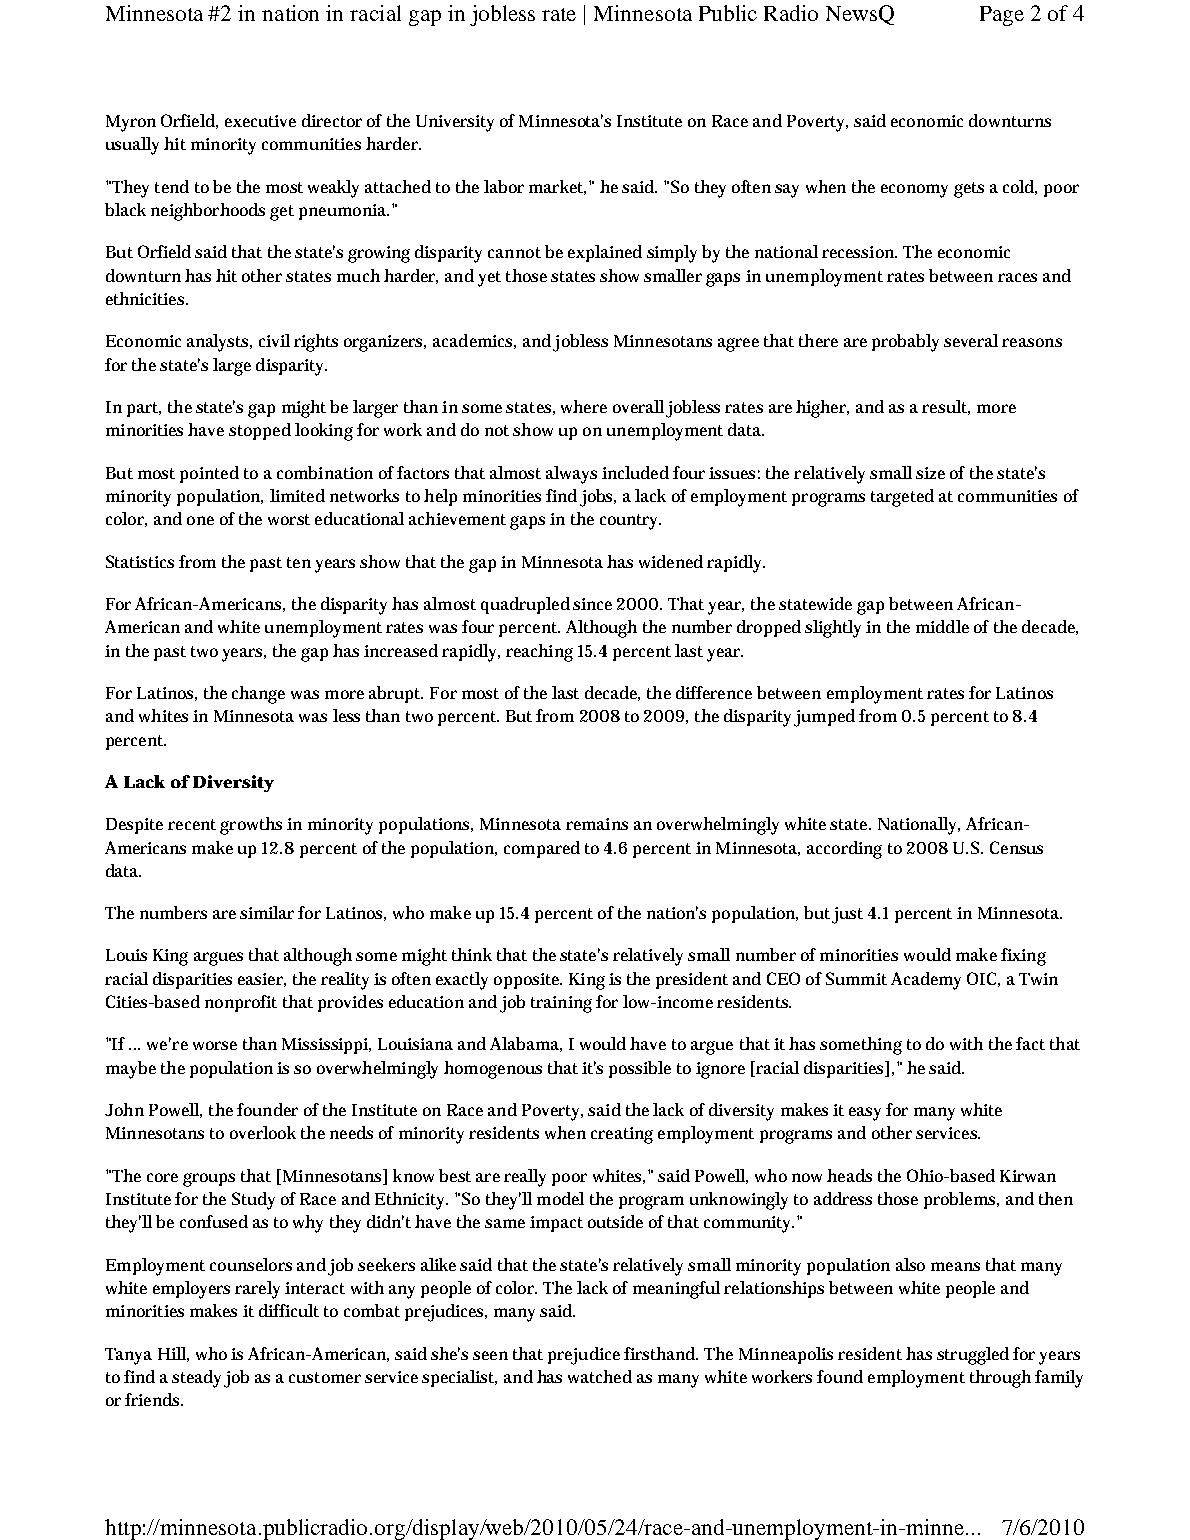 Image resolution: width=1190 pixels, height=1540 pixels. I want to click on reaching, so click(539, 653).
